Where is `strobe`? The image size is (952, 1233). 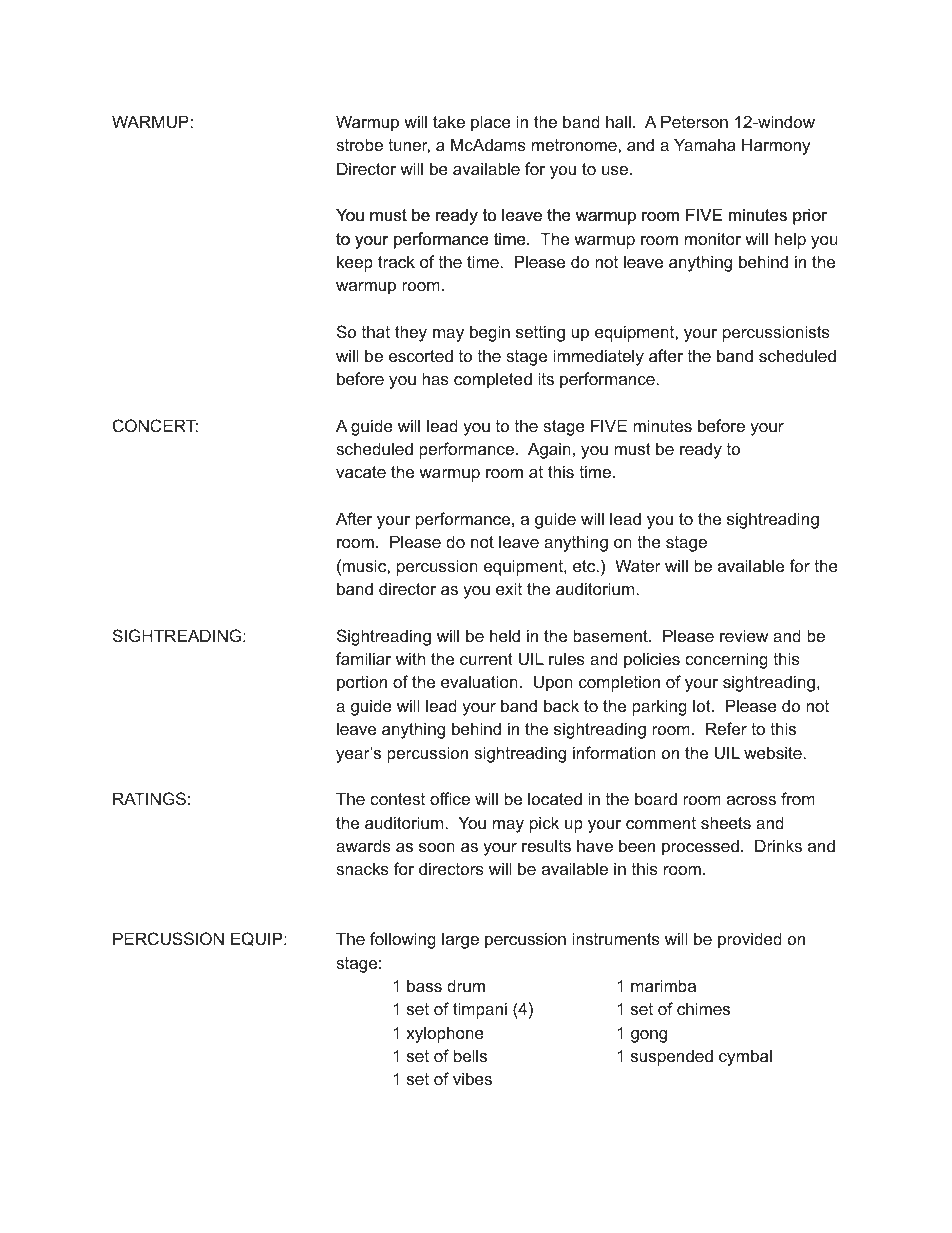 strobe is located at coordinates (359, 144).
